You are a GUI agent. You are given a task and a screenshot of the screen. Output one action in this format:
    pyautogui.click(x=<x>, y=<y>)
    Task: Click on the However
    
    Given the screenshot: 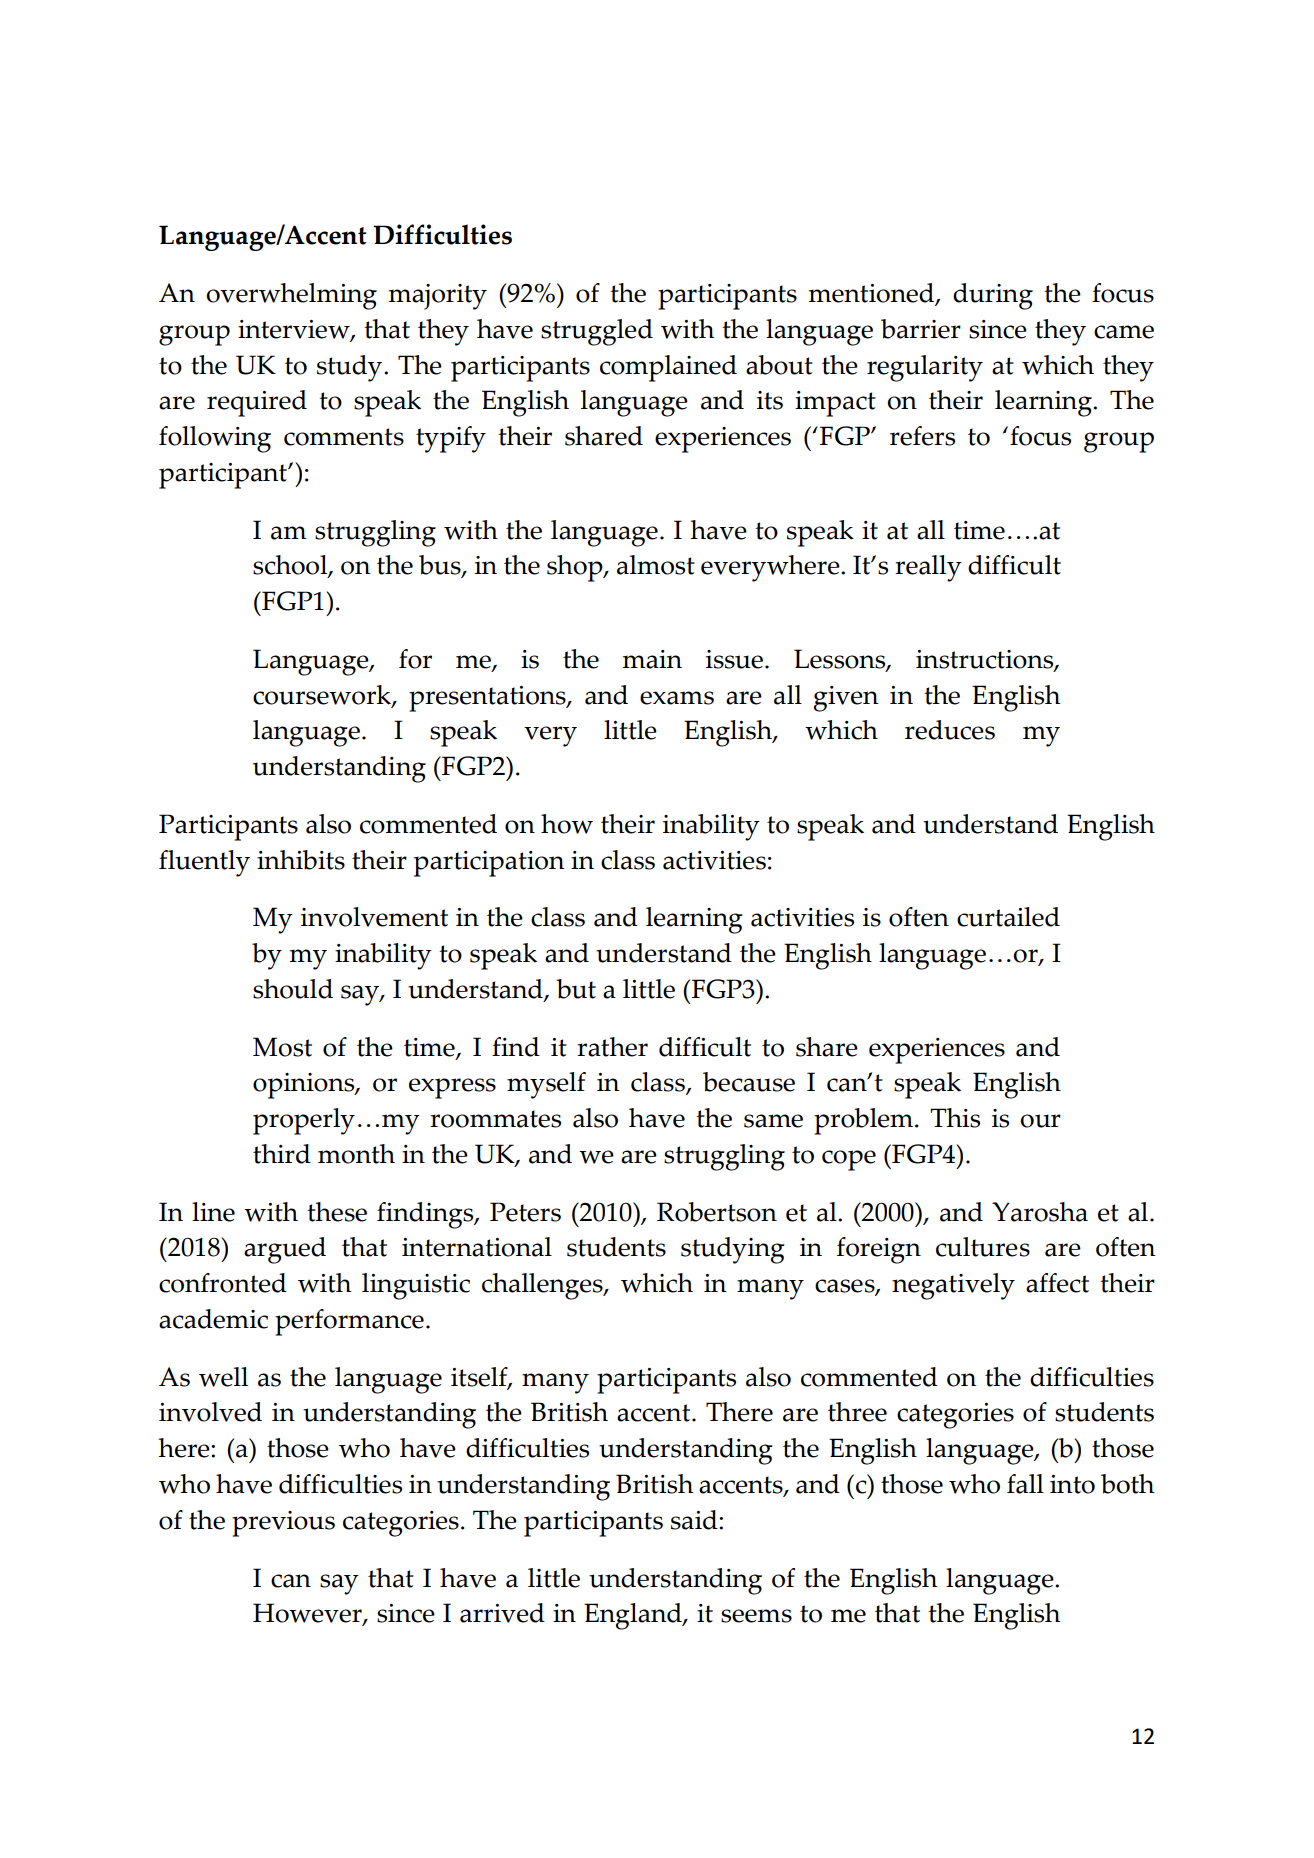 What is the action you would take?
    pyautogui.click(x=308, y=1614)
